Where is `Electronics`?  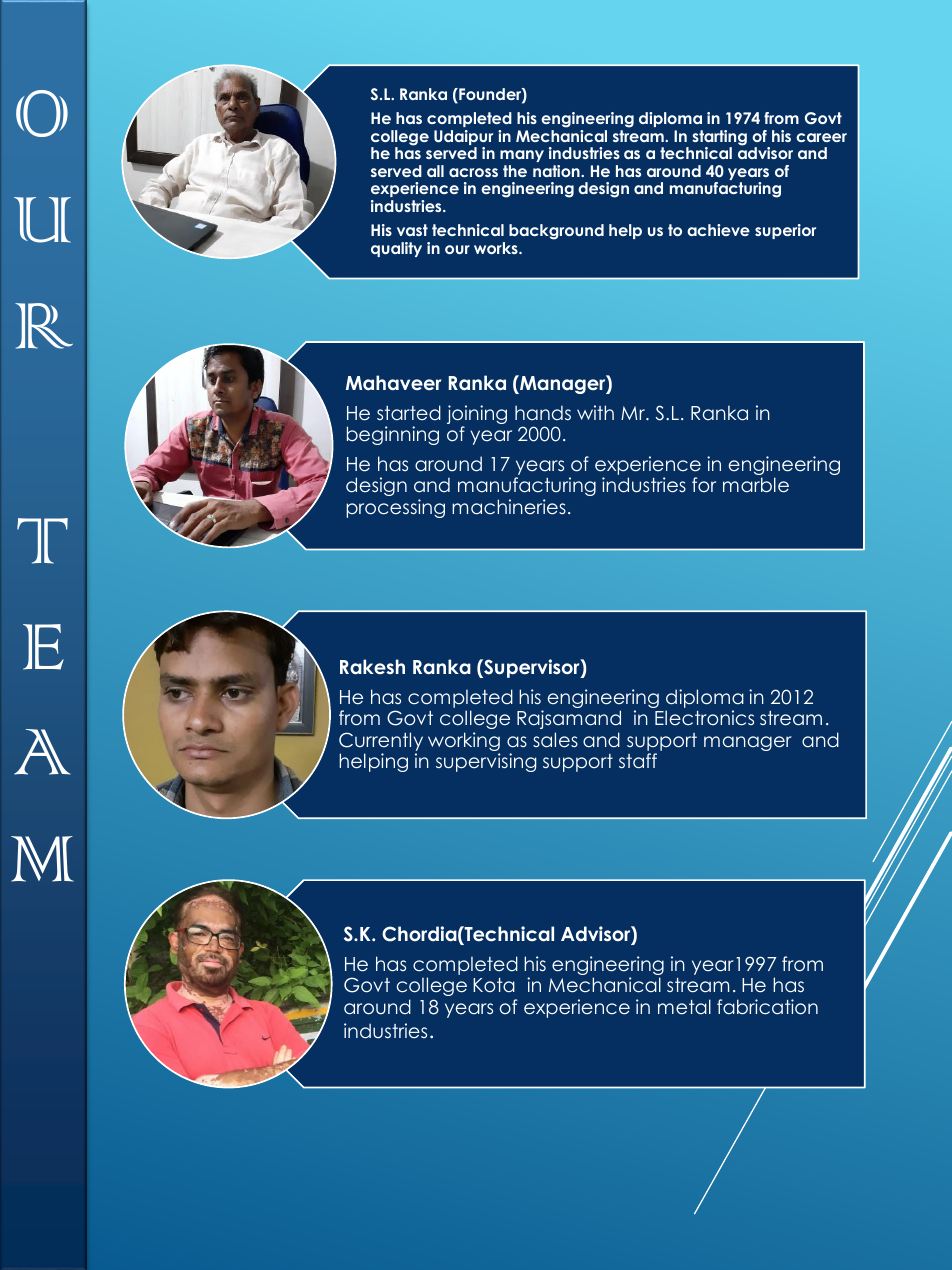 Electronics is located at coordinates (704, 718).
